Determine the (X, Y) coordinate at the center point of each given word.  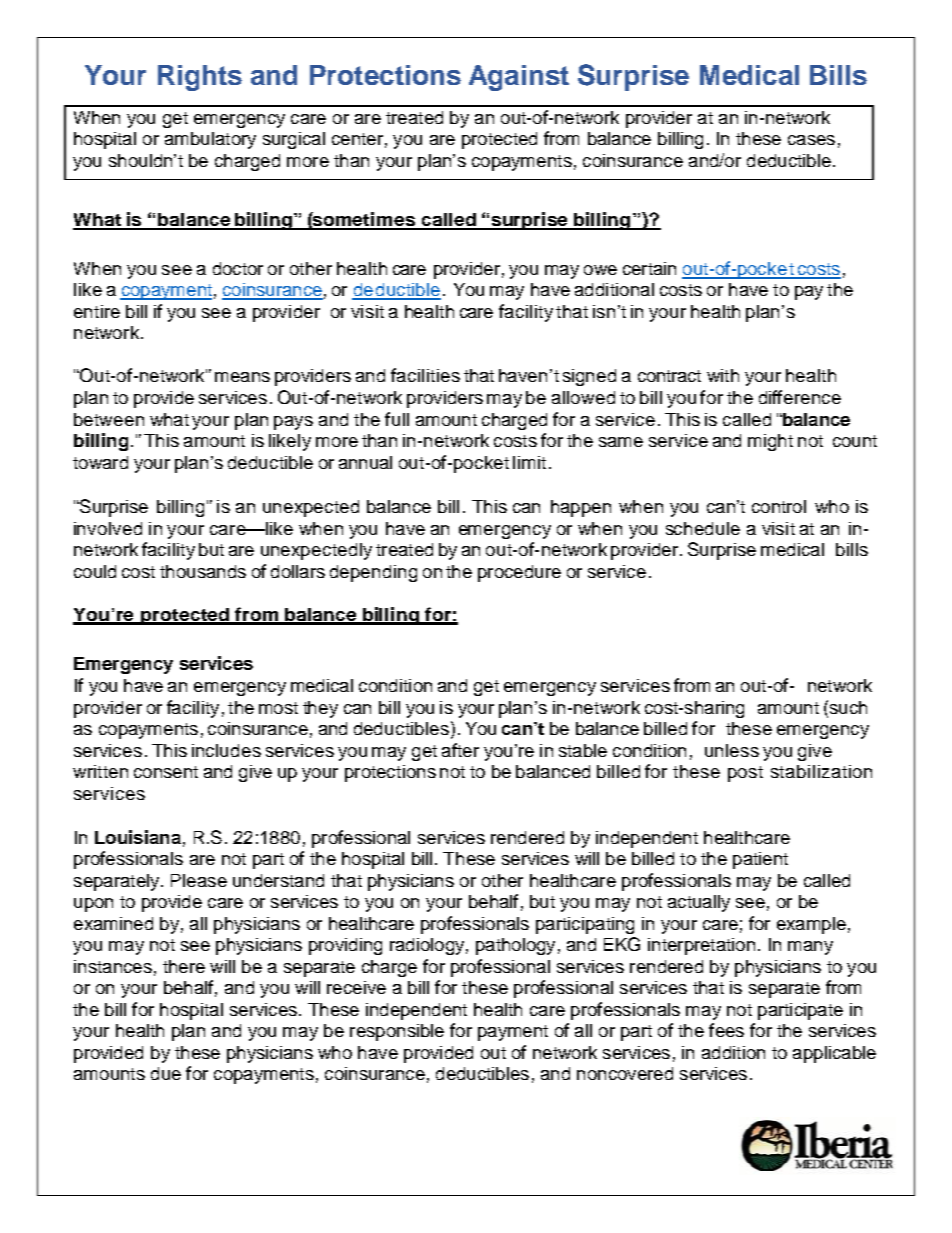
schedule (703, 528)
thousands (203, 571)
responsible (397, 1032)
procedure (519, 573)
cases (811, 140)
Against (519, 78)
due (166, 1073)
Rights (200, 78)
